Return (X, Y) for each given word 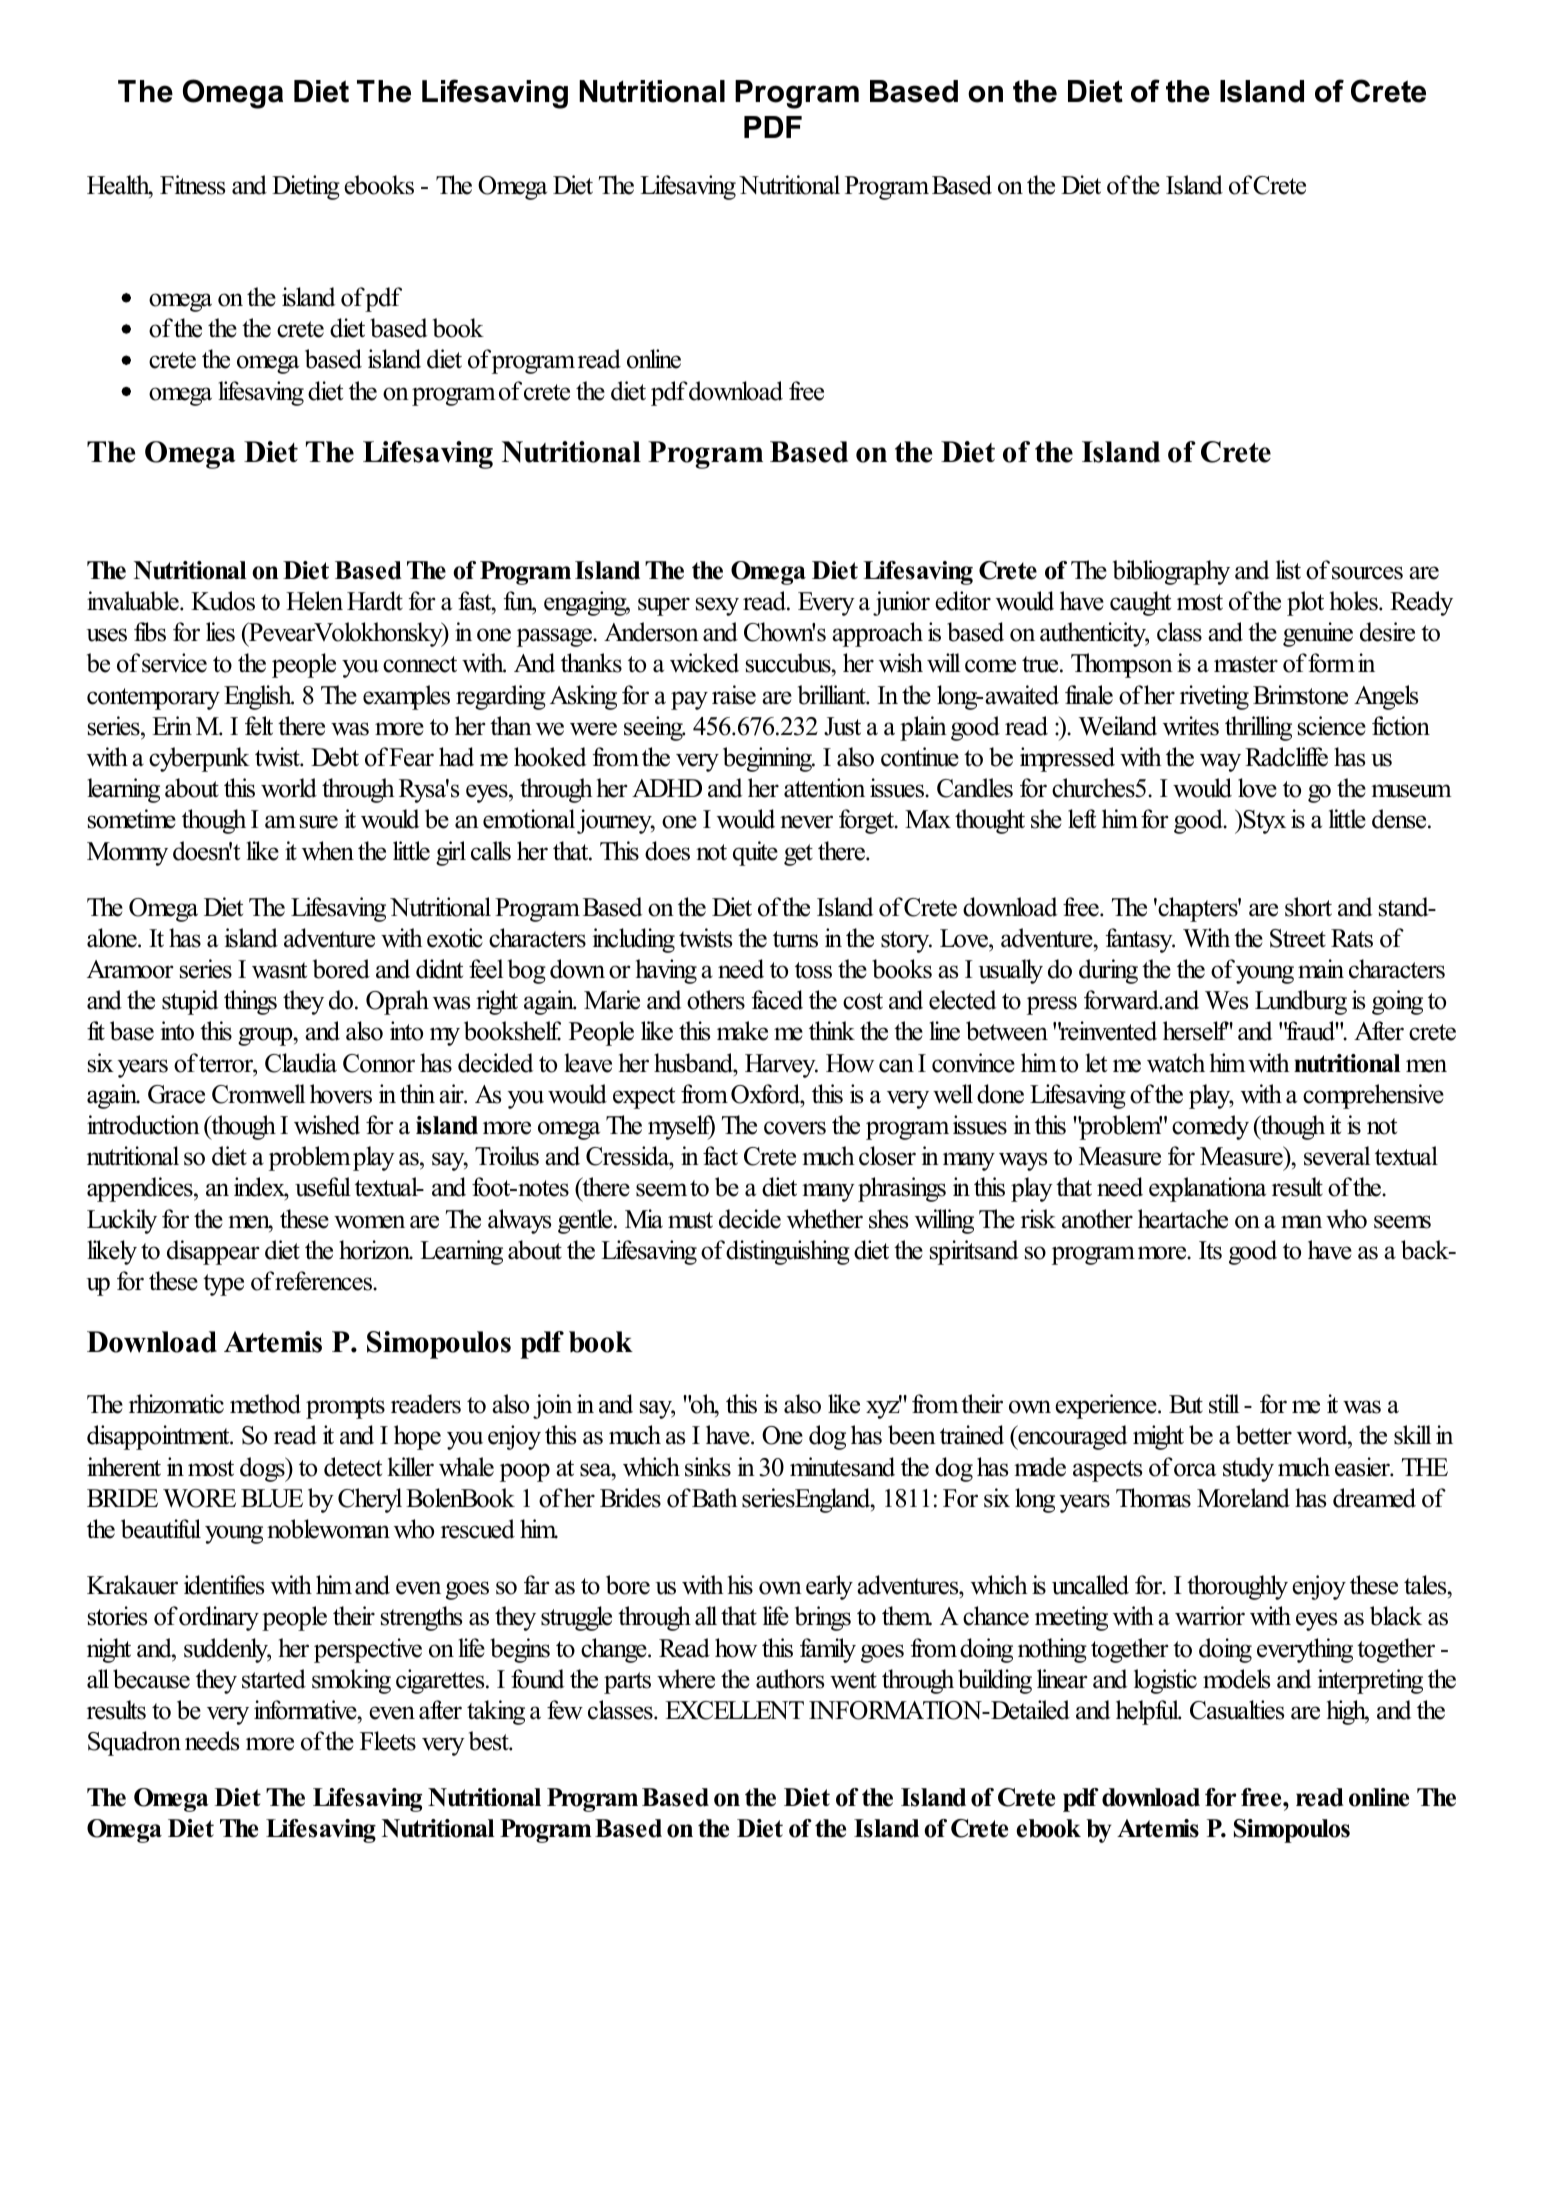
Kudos (223, 601)
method (265, 1404)
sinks (708, 1467)
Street (1298, 938)
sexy (717, 606)
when (328, 851)
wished (327, 1125)
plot (1305, 603)
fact (720, 1156)
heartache (1183, 1219)
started (274, 1679)
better (1264, 1435)
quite (755, 853)
